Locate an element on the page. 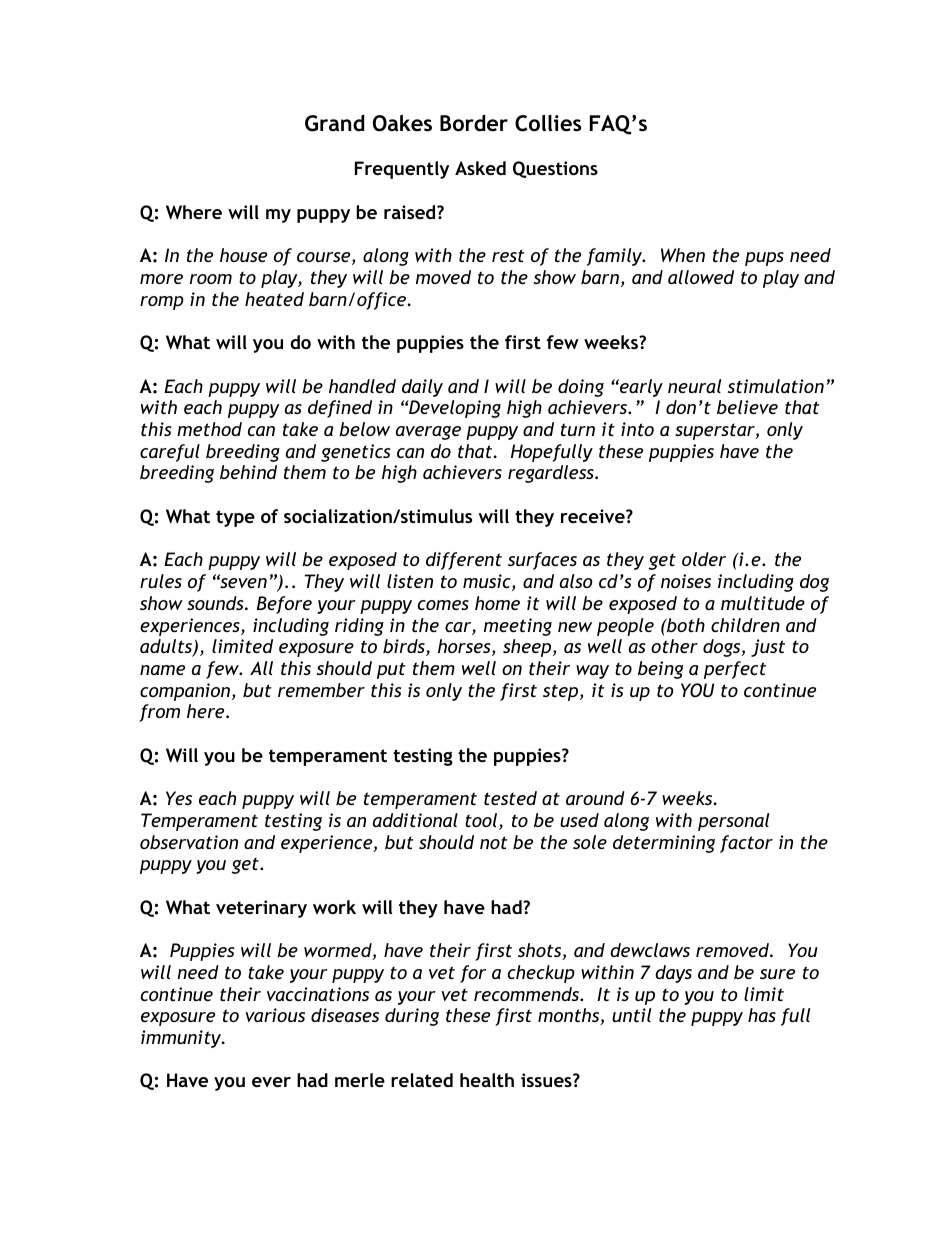 The width and height of the page is (952, 1233). noises is located at coordinates (686, 581).
